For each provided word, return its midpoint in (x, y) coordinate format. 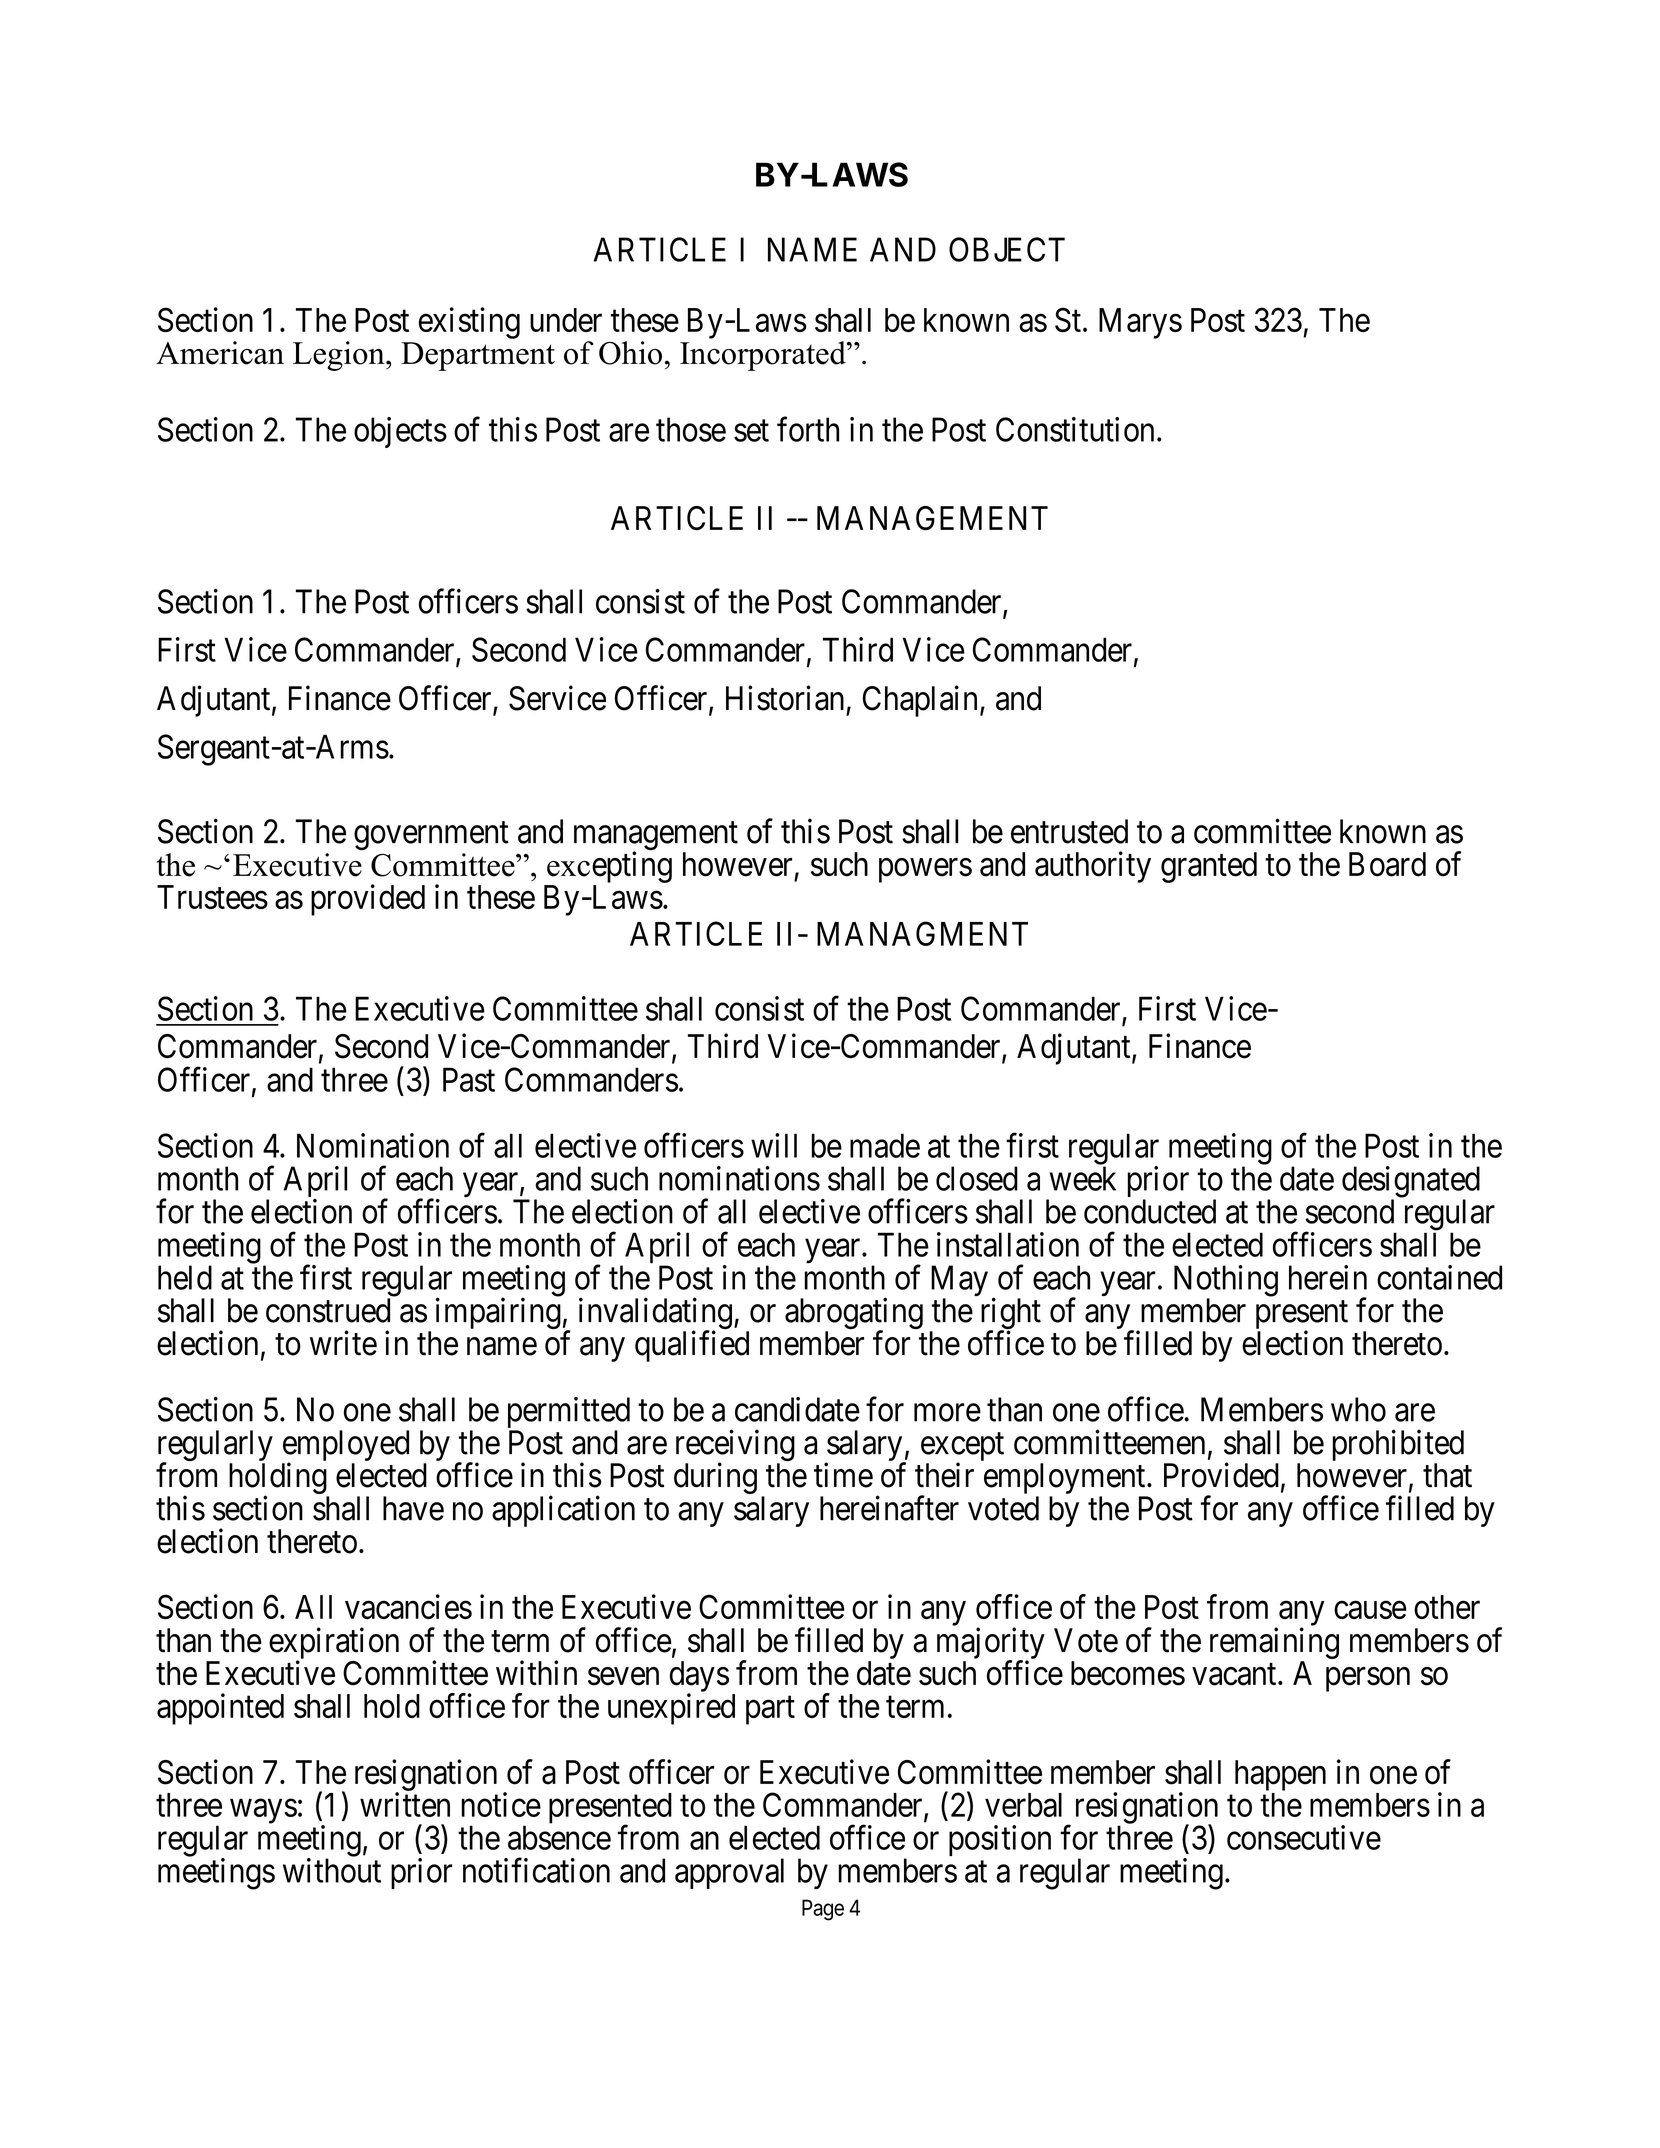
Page (823, 1910)
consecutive (1304, 1837)
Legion (340, 356)
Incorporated (764, 356)
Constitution (1075, 429)
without (332, 1870)
